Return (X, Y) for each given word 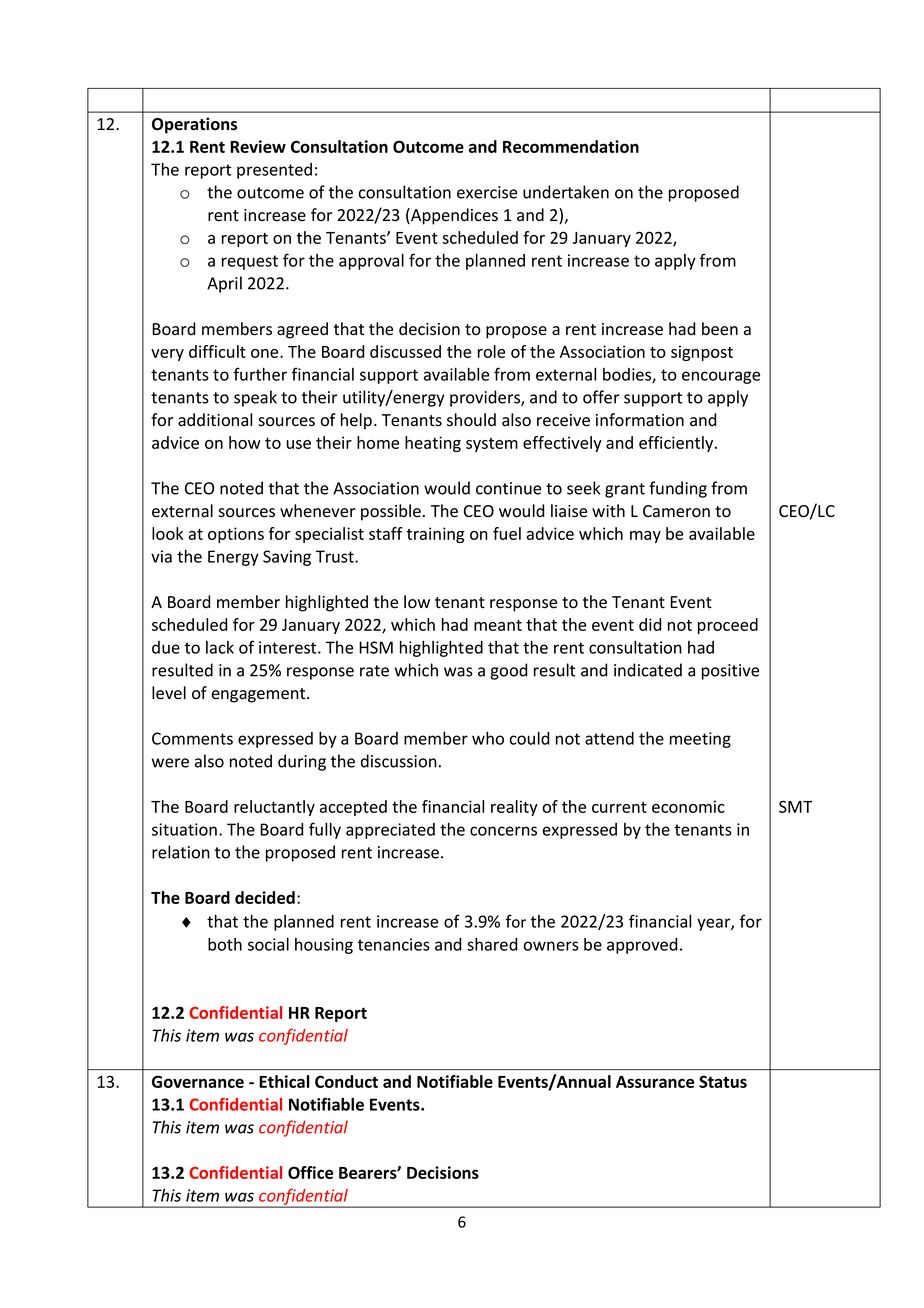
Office (310, 1172)
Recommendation (571, 146)
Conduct (346, 1081)
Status (723, 1081)
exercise (487, 192)
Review (258, 146)
